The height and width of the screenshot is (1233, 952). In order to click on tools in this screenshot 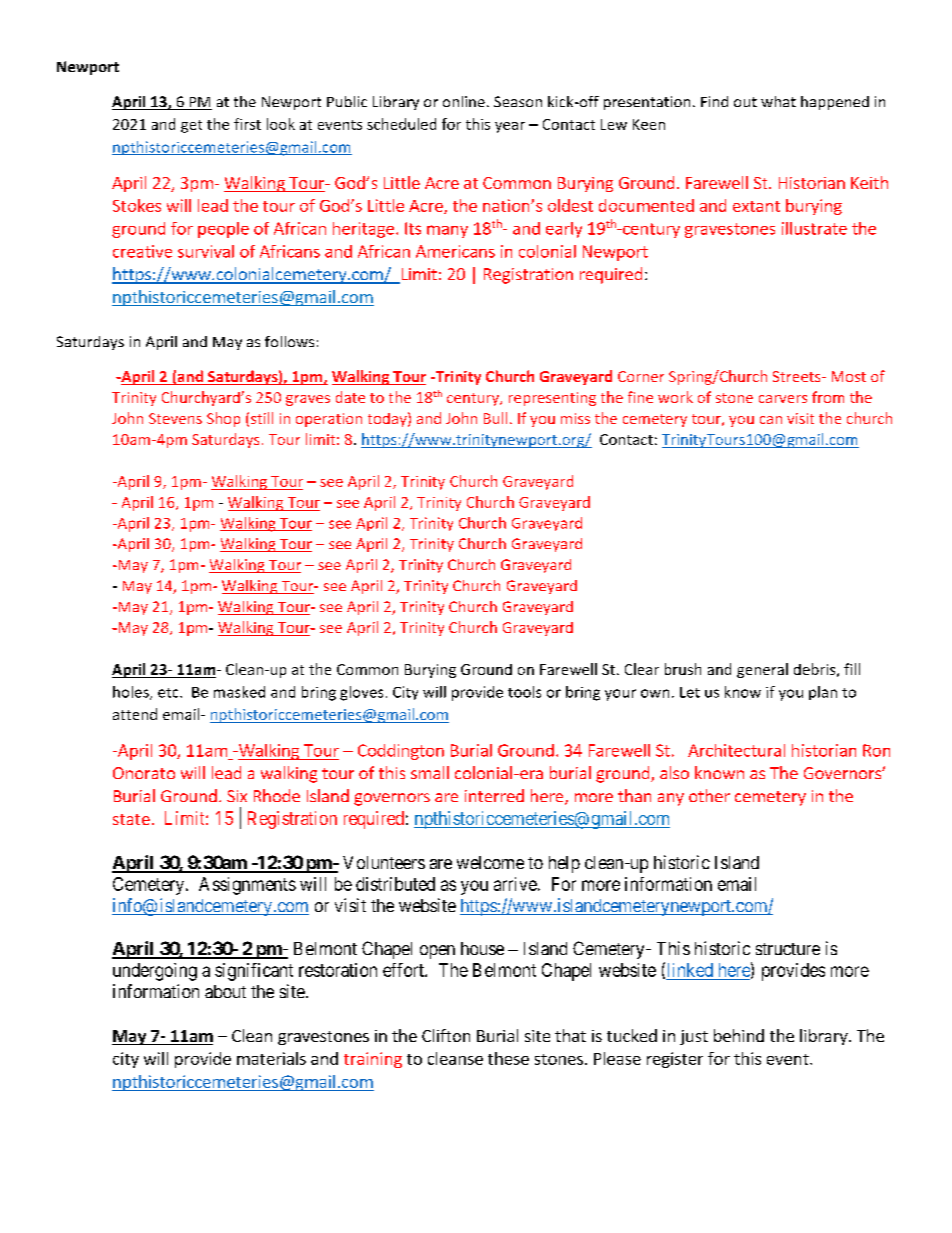, I will do `click(524, 692)`.
